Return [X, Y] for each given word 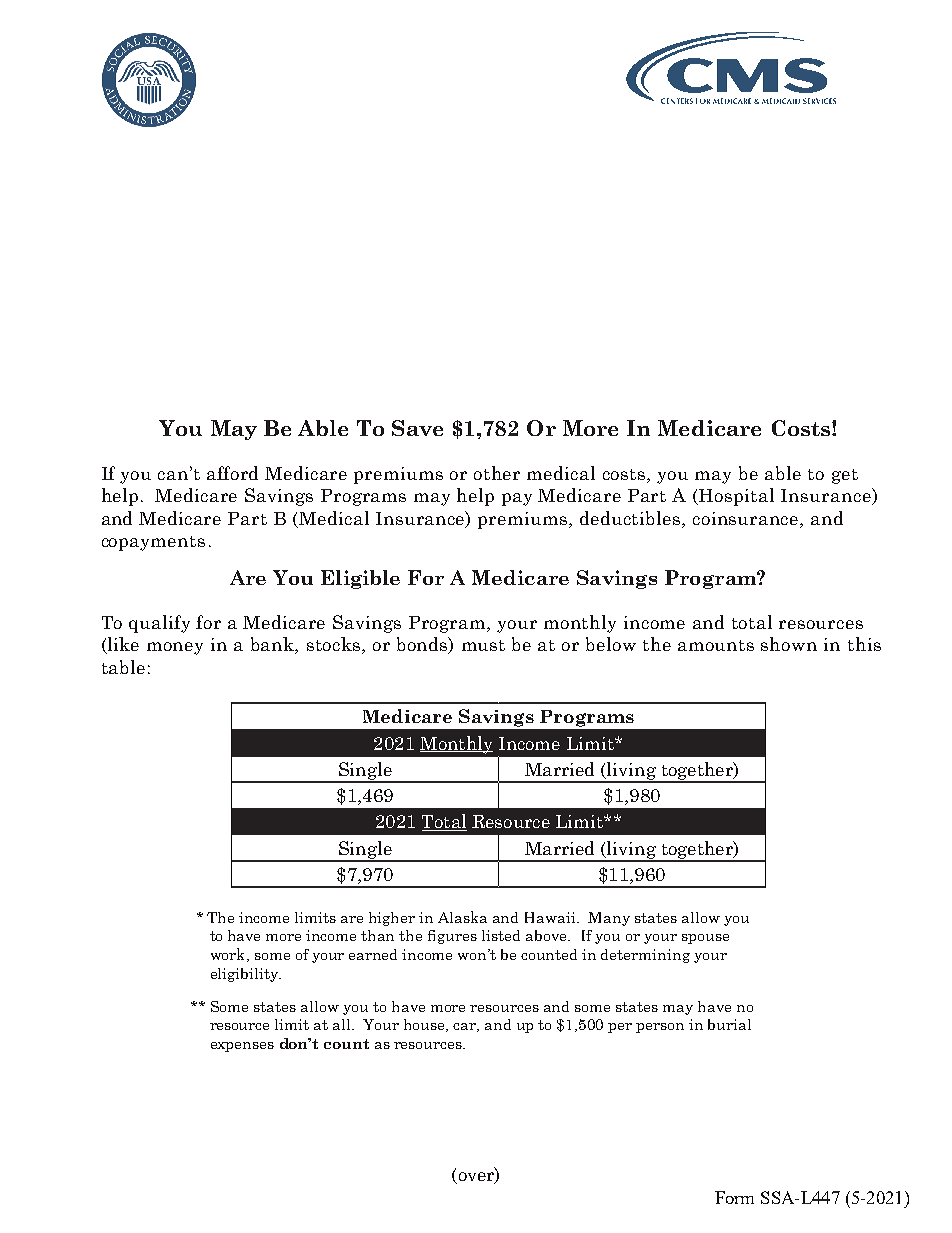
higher [392, 919]
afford [232, 473]
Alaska [462, 917]
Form [734, 1197]
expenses [242, 1047]
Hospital [736, 497]
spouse [705, 939]
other [497, 473]
